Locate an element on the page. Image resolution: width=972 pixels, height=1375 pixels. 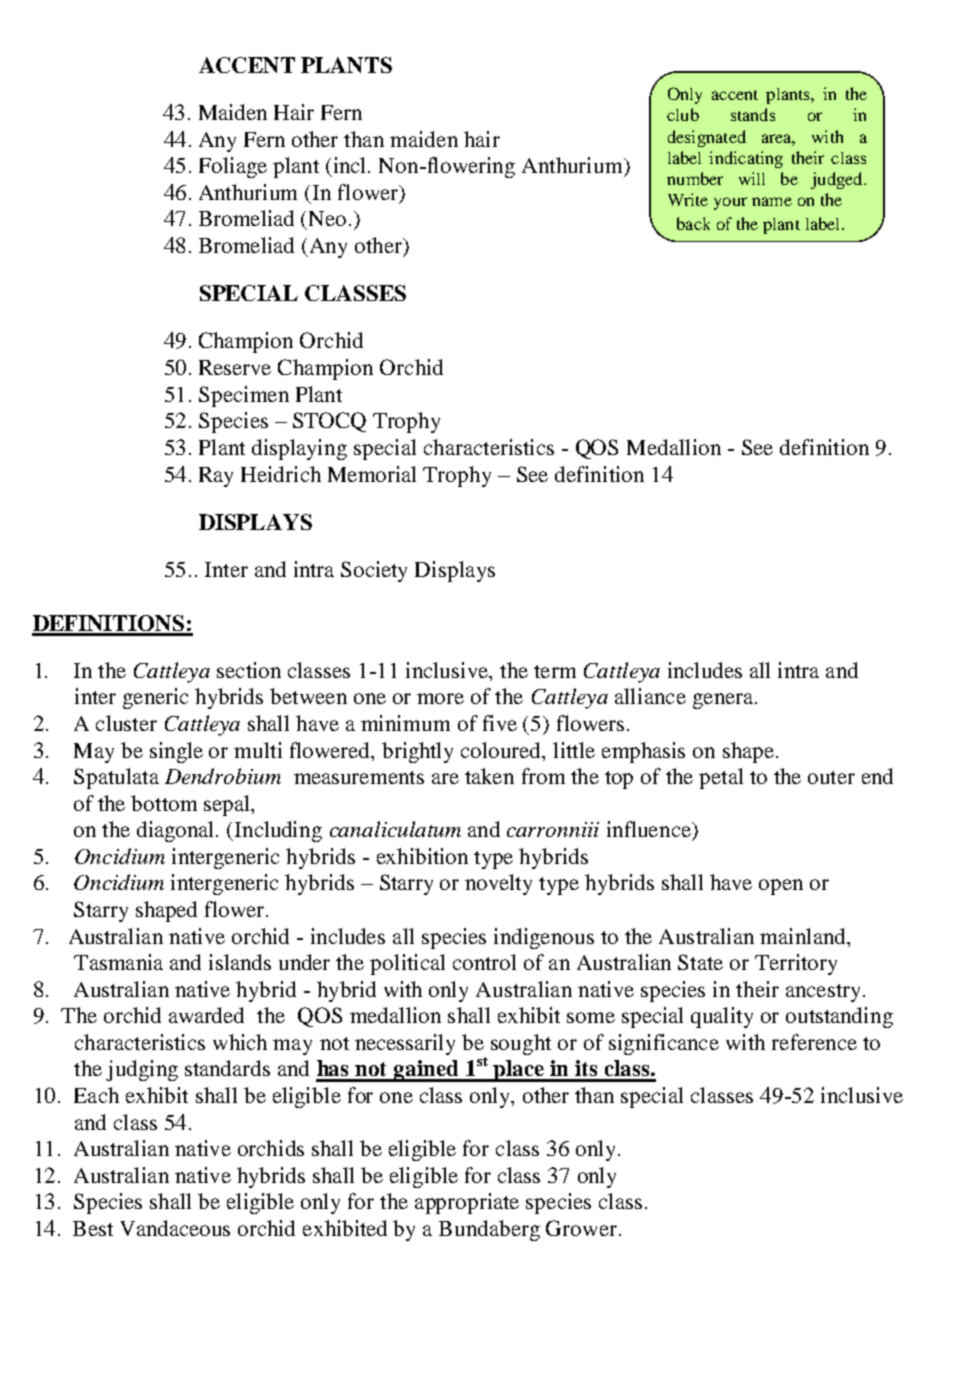
Reserve is located at coordinates (235, 367).
